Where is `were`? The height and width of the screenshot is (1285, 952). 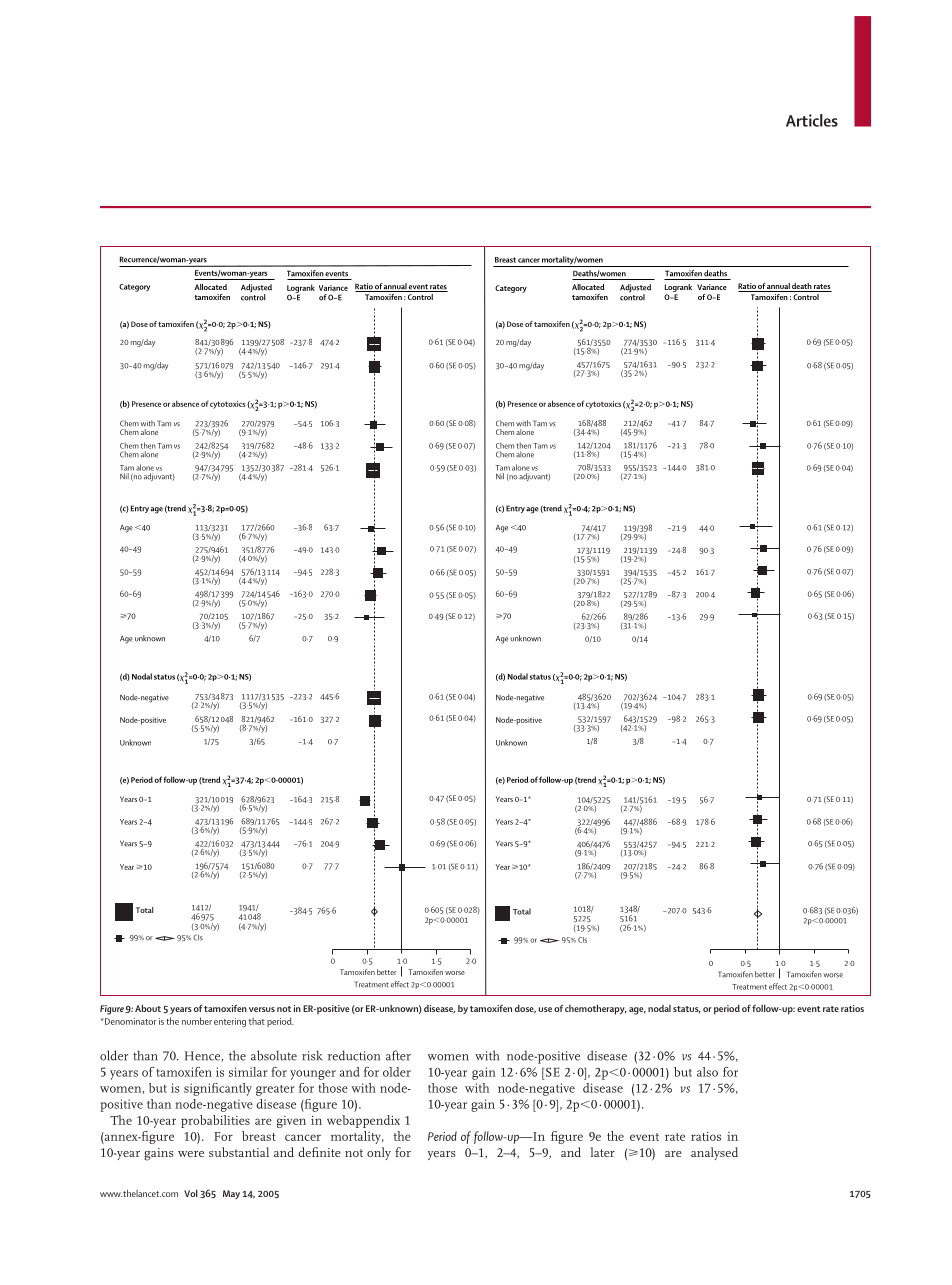
were is located at coordinates (191, 1154).
